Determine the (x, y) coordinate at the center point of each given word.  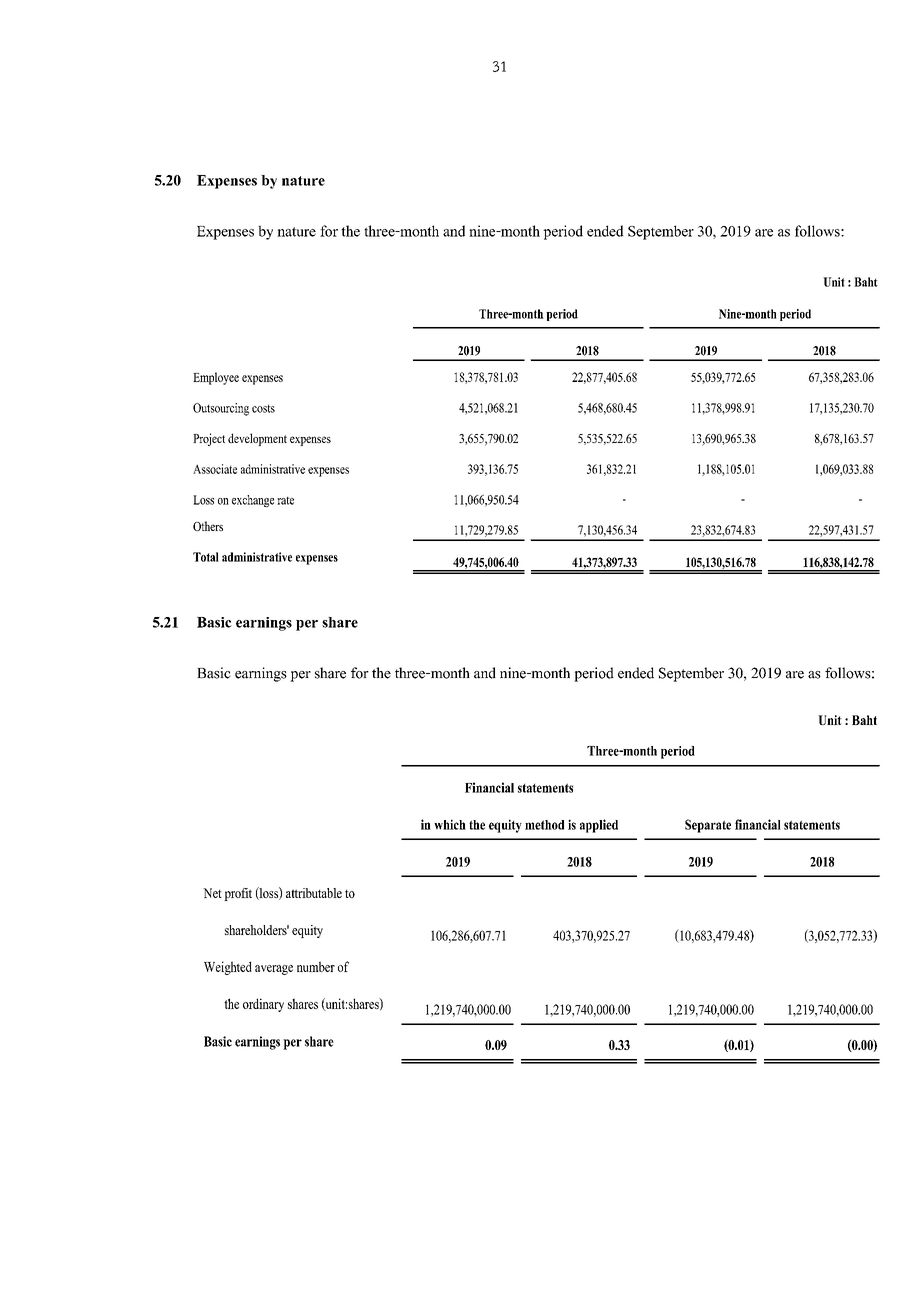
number (316, 966)
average (274, 970)
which (450, 824)
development (257, 439)
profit (238, 894)
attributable (314, 893)
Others (208, 526)
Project (209, 439)
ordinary (263, 1005)
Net (212, 893)
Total (206, 557)
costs (263, 409)
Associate (215, 469)
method (544, 825)
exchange (253, 501)
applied (599, 826)
